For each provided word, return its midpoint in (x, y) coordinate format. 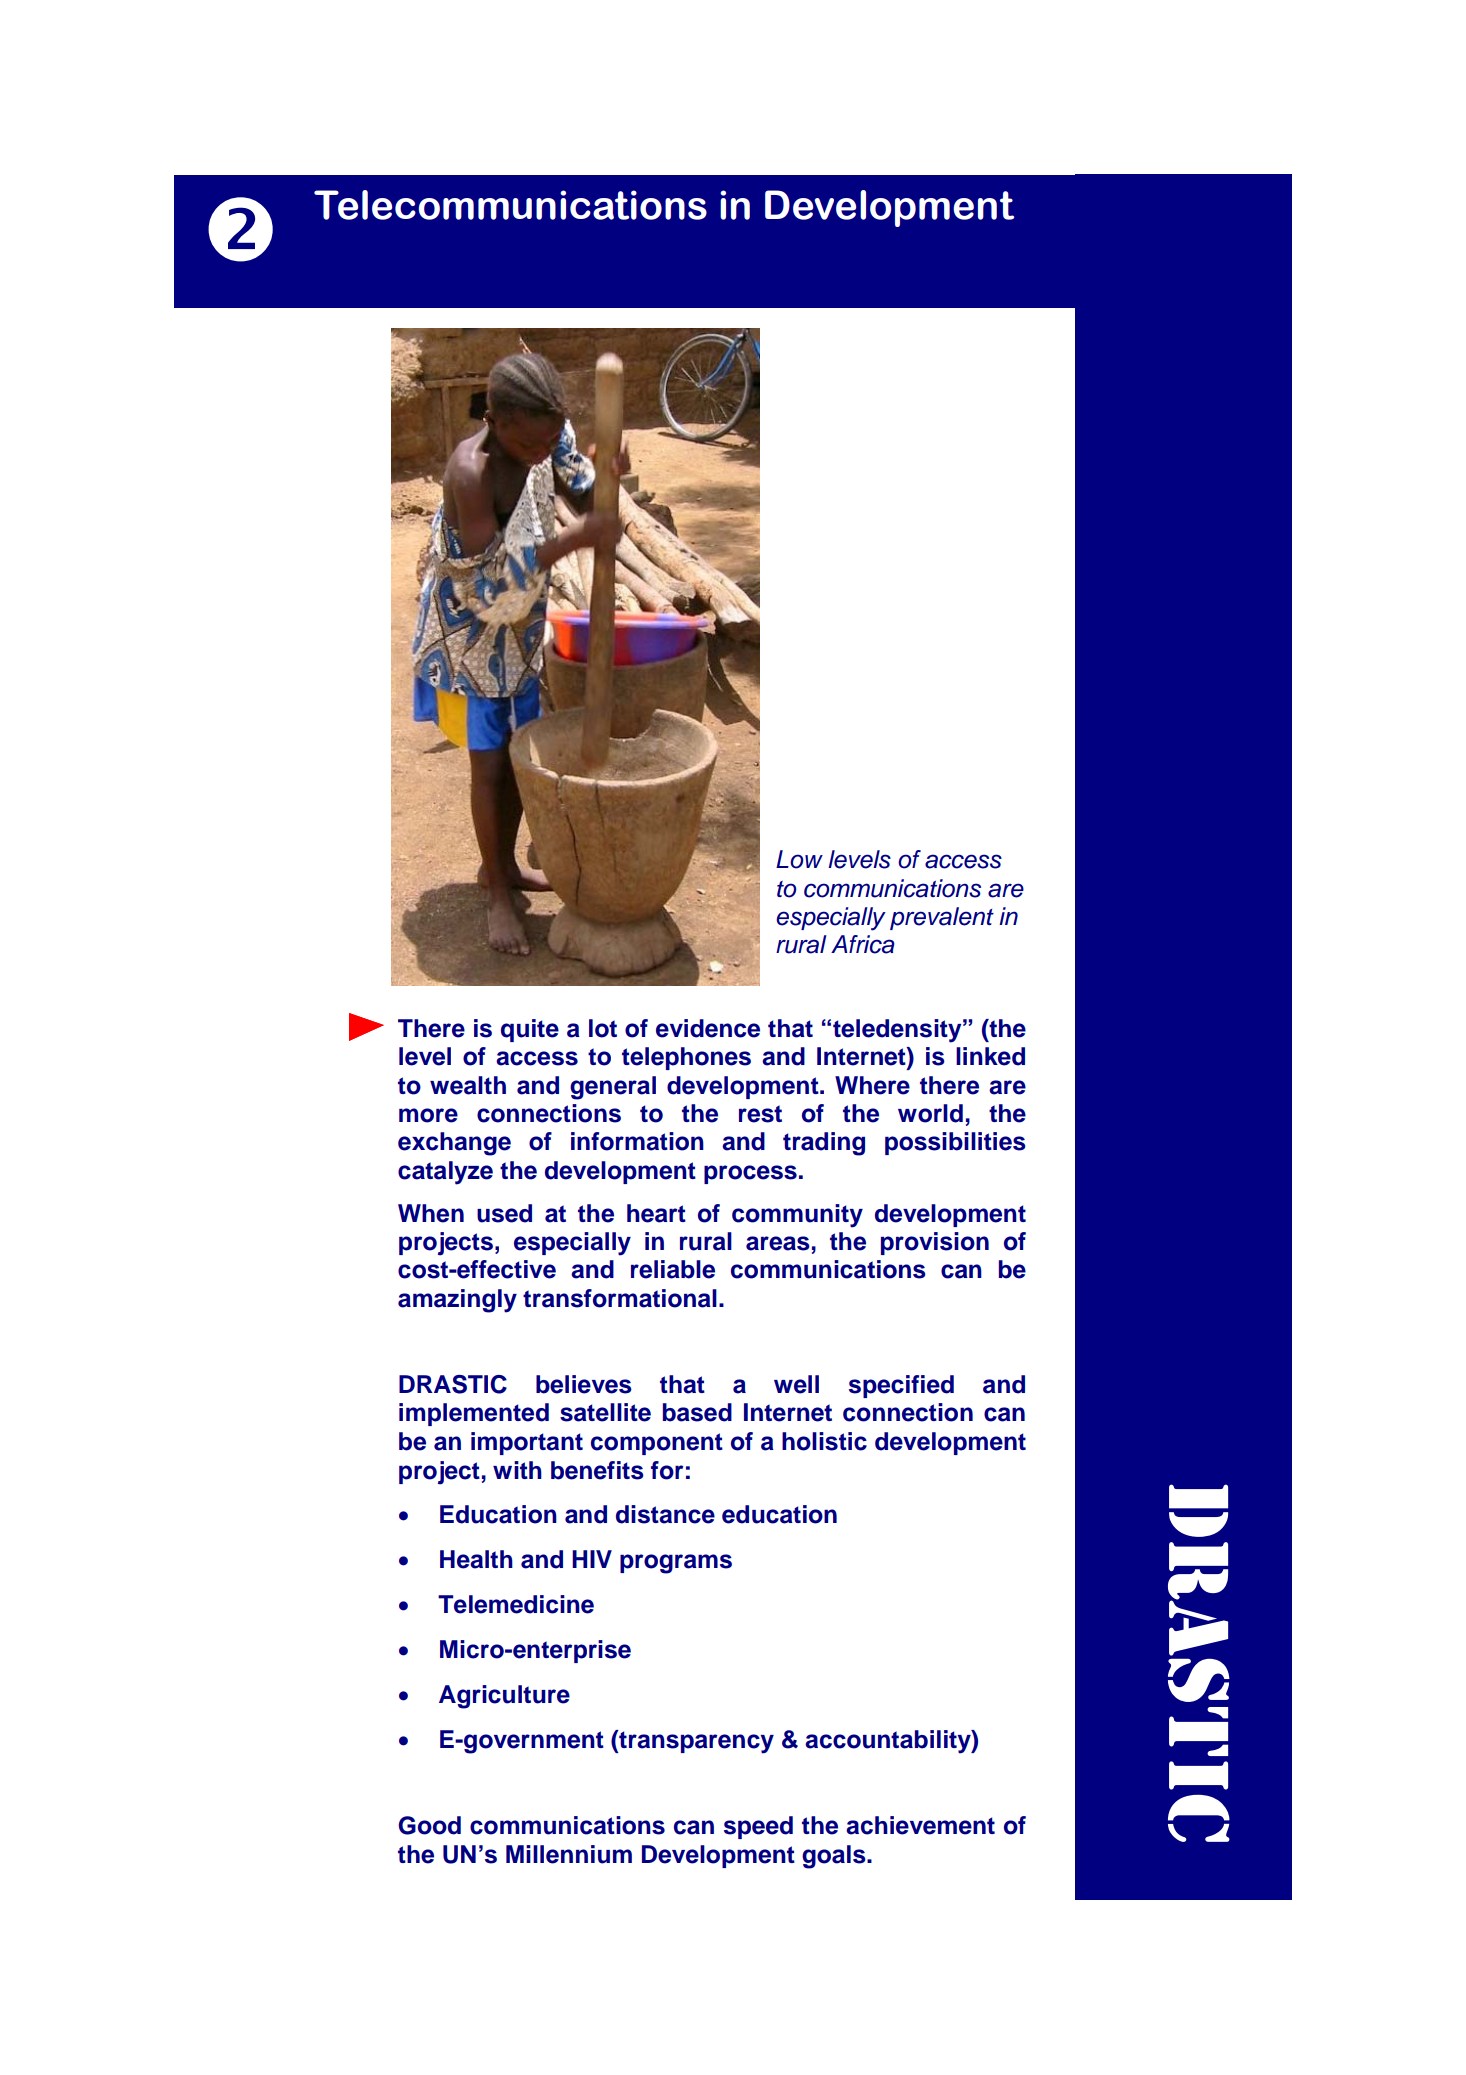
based (697, 1412)
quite (530, 1030)
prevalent (942, 918)
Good (429, 1825)
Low (799, 859)
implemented (474, 1414)
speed (758, 1827)
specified (901, 1386)
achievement (920, 1825)
